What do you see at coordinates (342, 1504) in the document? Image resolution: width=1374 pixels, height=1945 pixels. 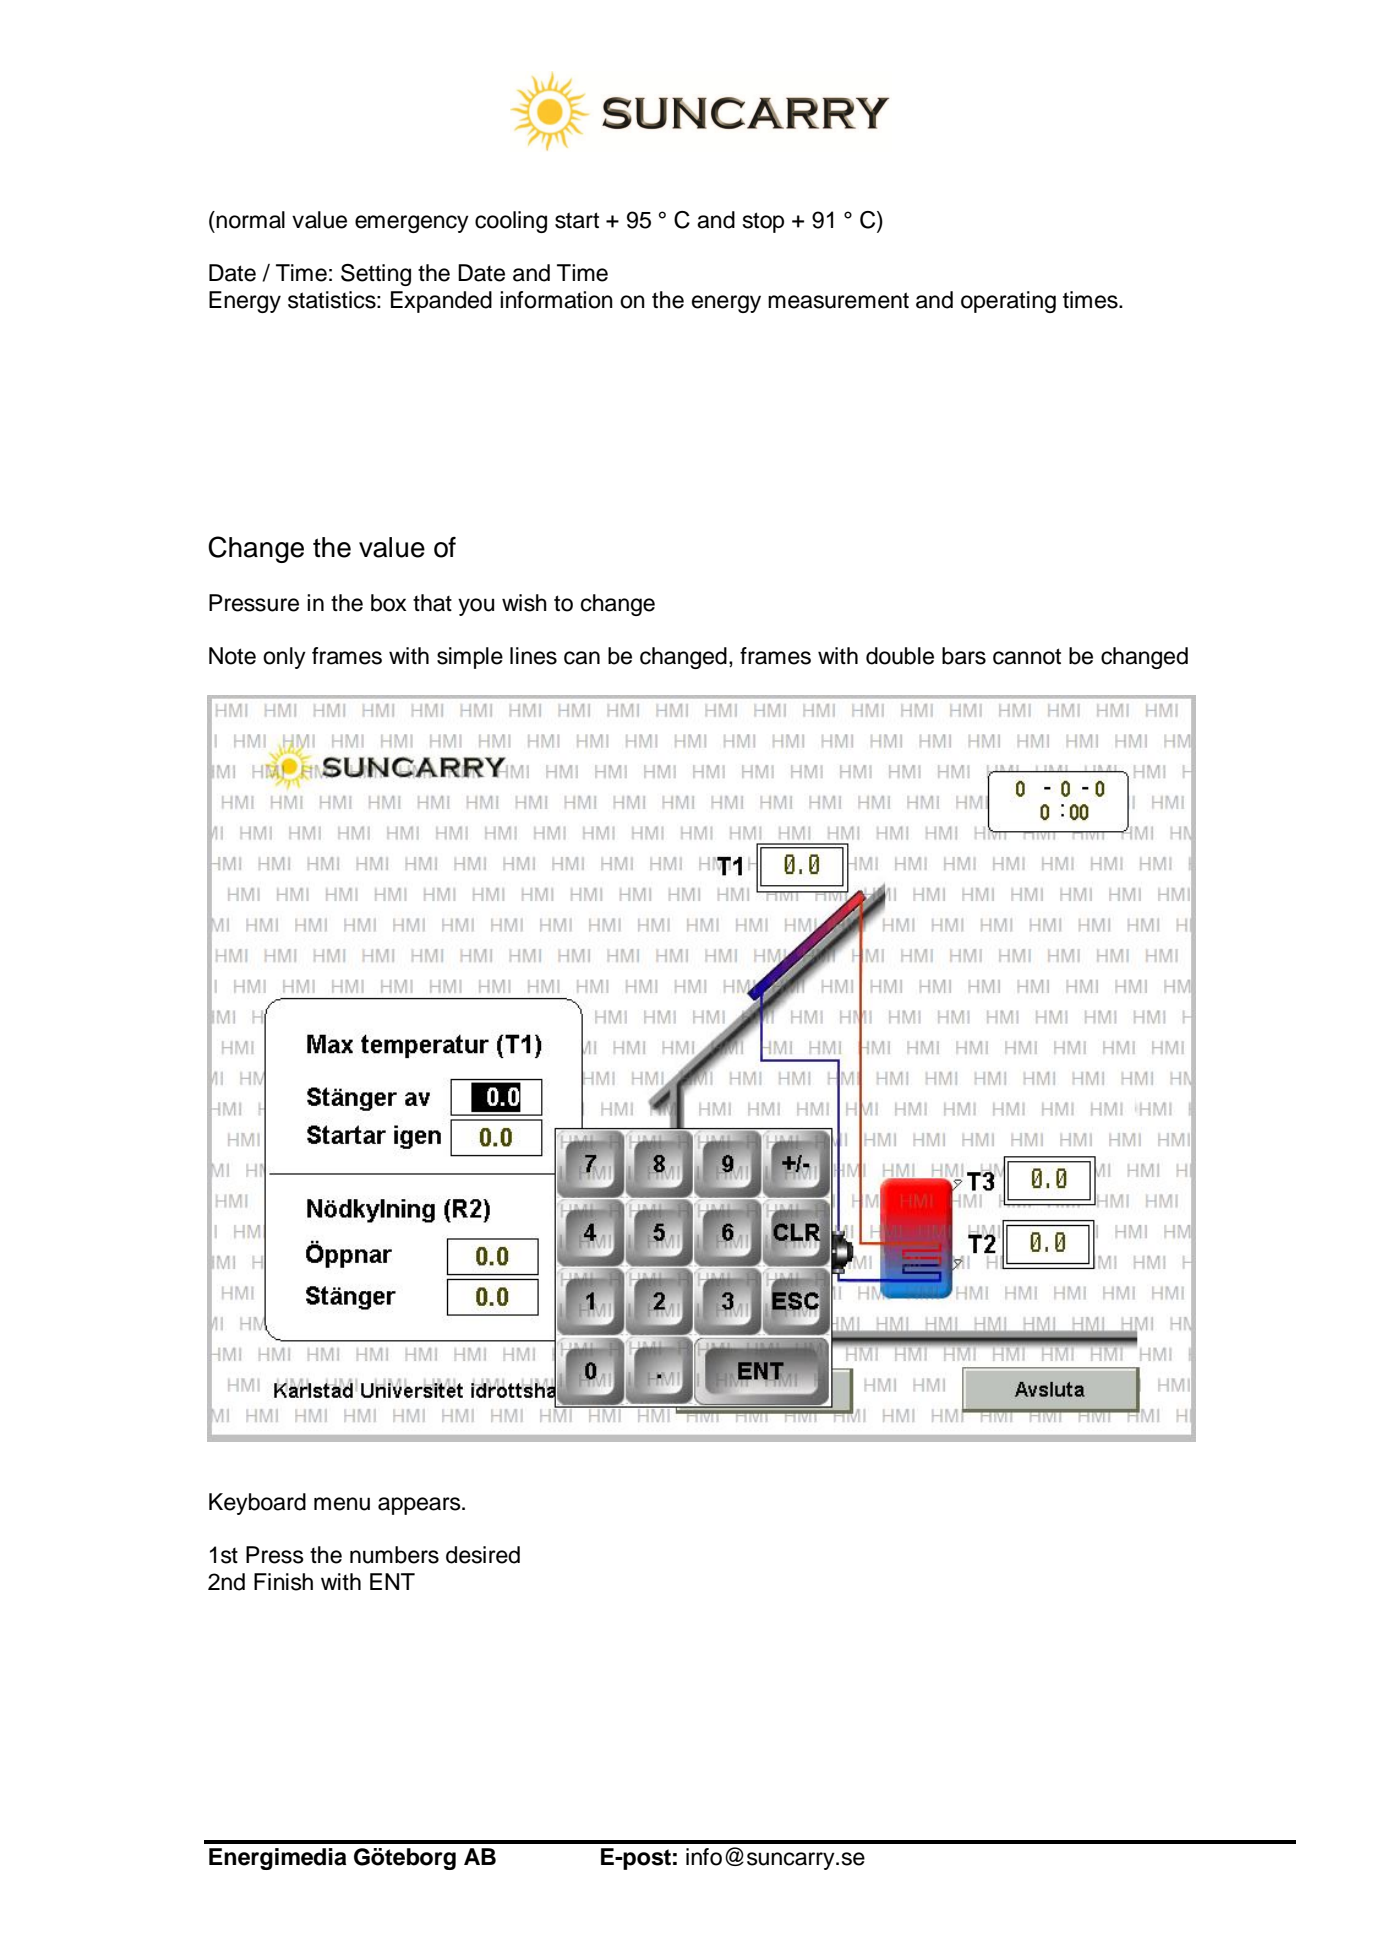 I see `menu` at bounding box center [342, 1504].
